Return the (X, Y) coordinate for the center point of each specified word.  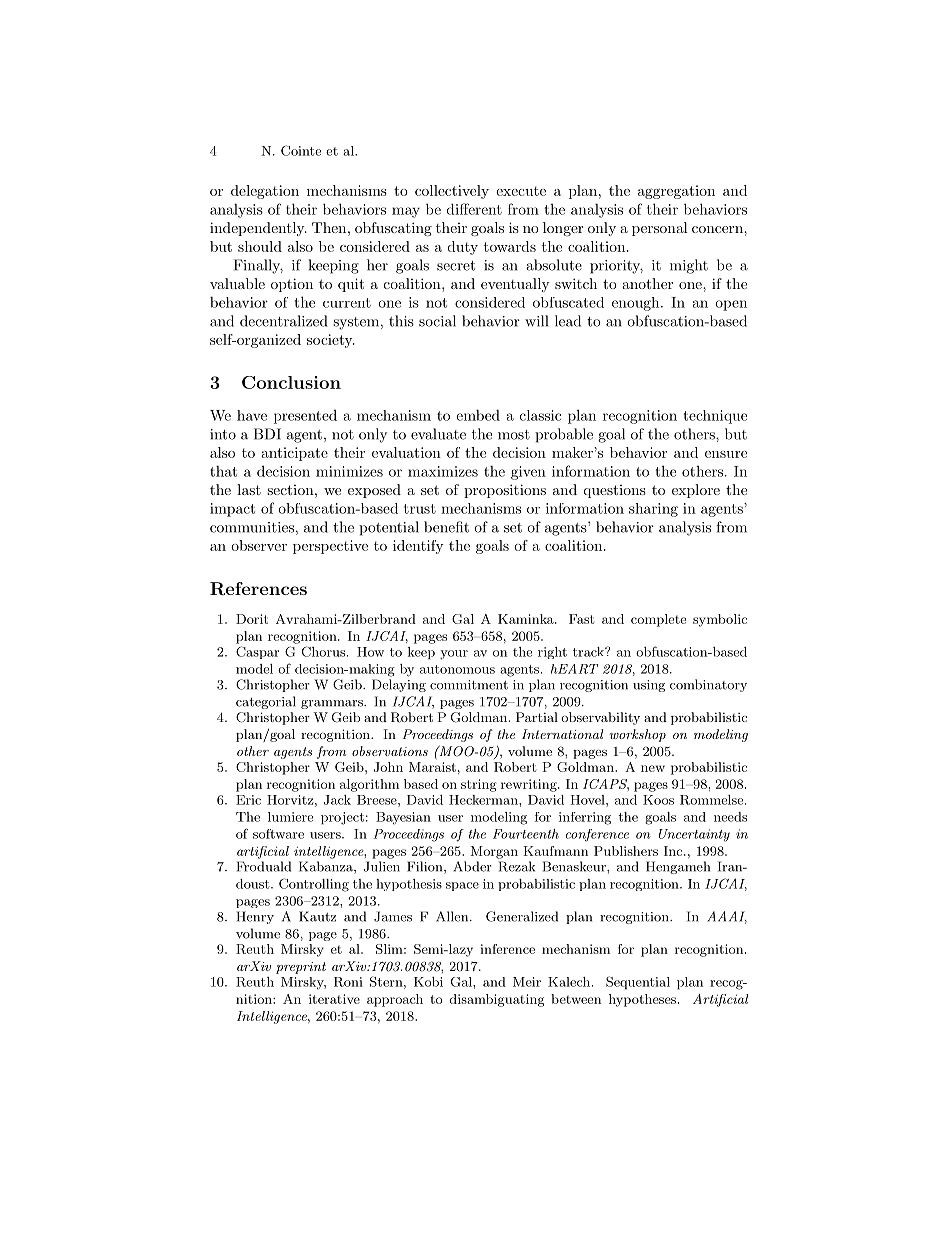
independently (258, 229)
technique (715, 417)
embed (478, 415)
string (478, 785)
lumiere (290, 817)
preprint (301, 968)
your (454, 655)
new (653, 768)
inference (507, 949)
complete (658, 620)
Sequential (638, 982)
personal (660, 229)
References (258, 588)
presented (305, 417)
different (474, 209)
